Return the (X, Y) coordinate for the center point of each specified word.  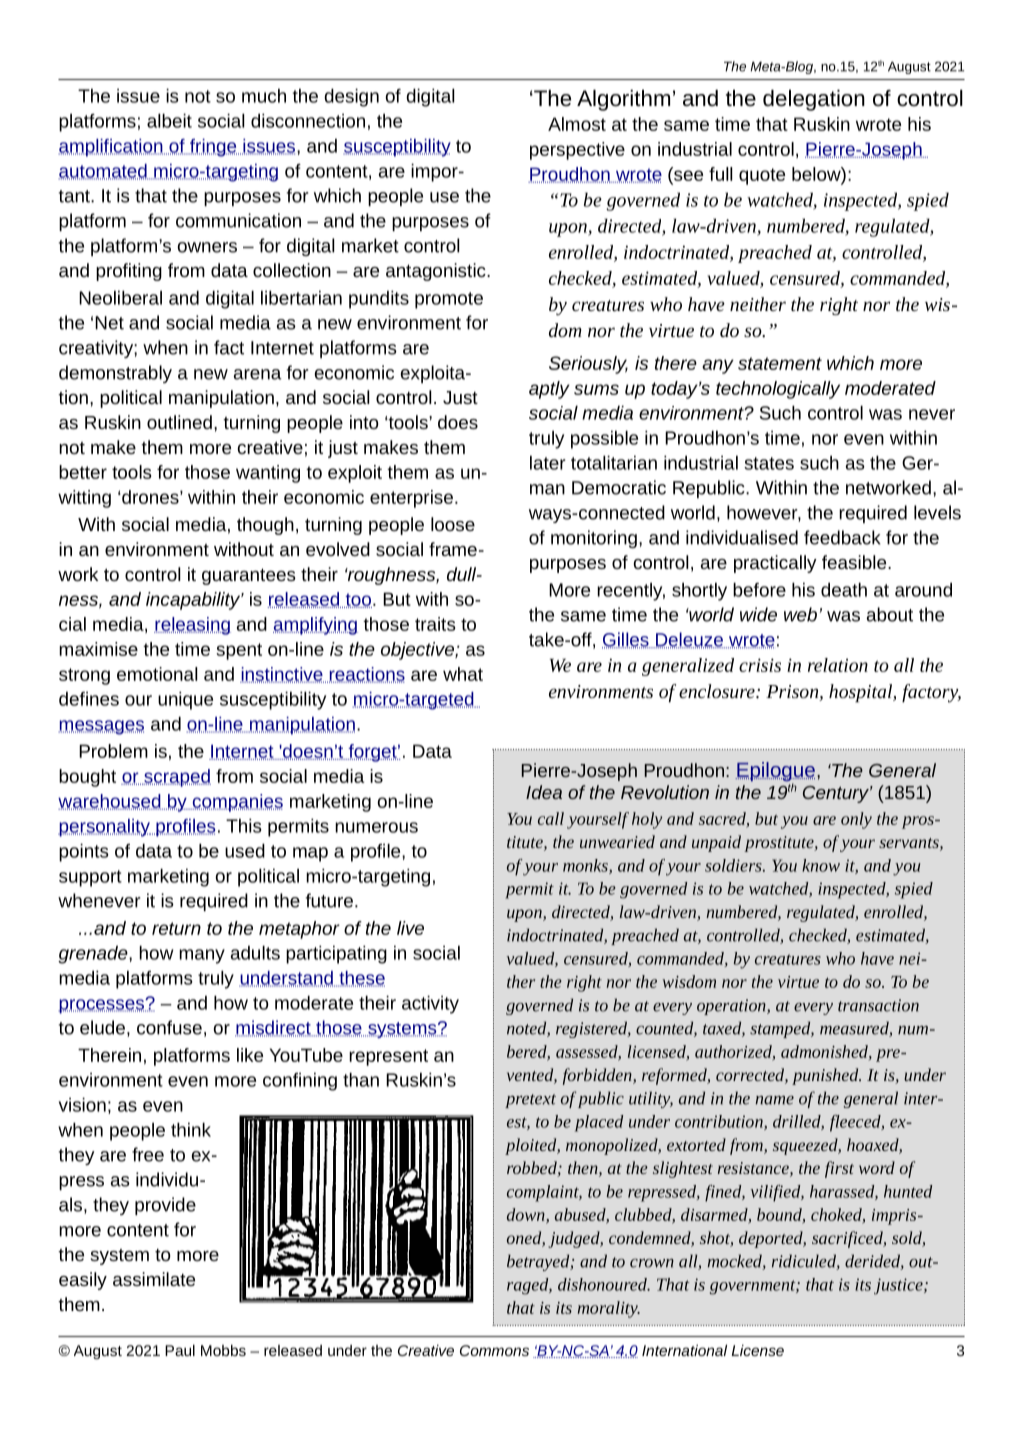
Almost (577, 124)
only (856, 820)
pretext (530, 1101)
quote (762, 176)
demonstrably (115, 374)
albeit (169, 120)
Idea (544, 792)
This (244, 825)
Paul (180, 1350)
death (844, 589)
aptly (549, 390)
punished (826, 1076)
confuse (169, 1027)
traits (435, 624)
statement (780, 363)
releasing (192, 626)
